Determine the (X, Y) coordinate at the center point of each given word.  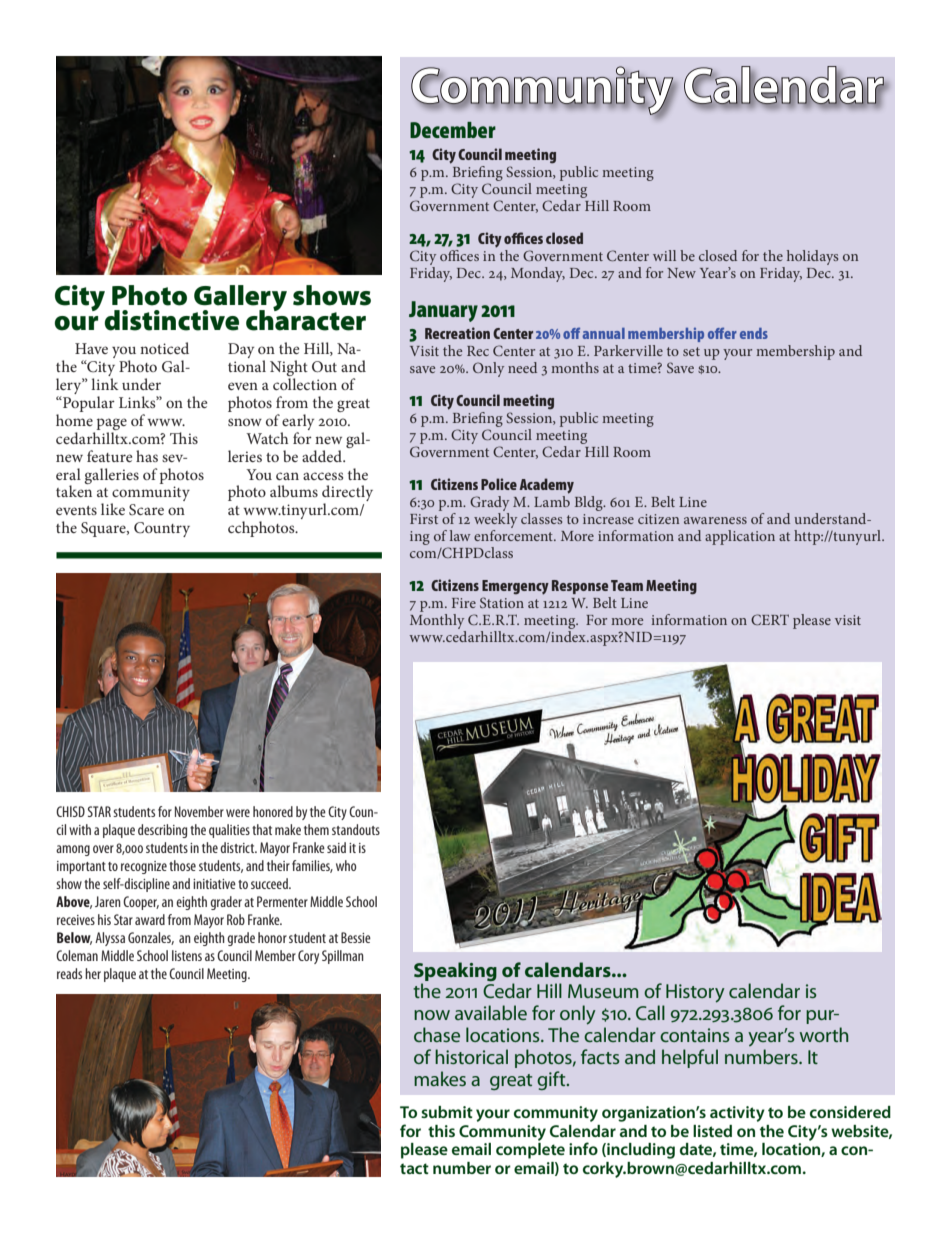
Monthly (438, 623)
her (93, 973)
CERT (770, 619)
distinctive (171, 320)
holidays (812, 257)
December (453, 130)
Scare (146, 510)
